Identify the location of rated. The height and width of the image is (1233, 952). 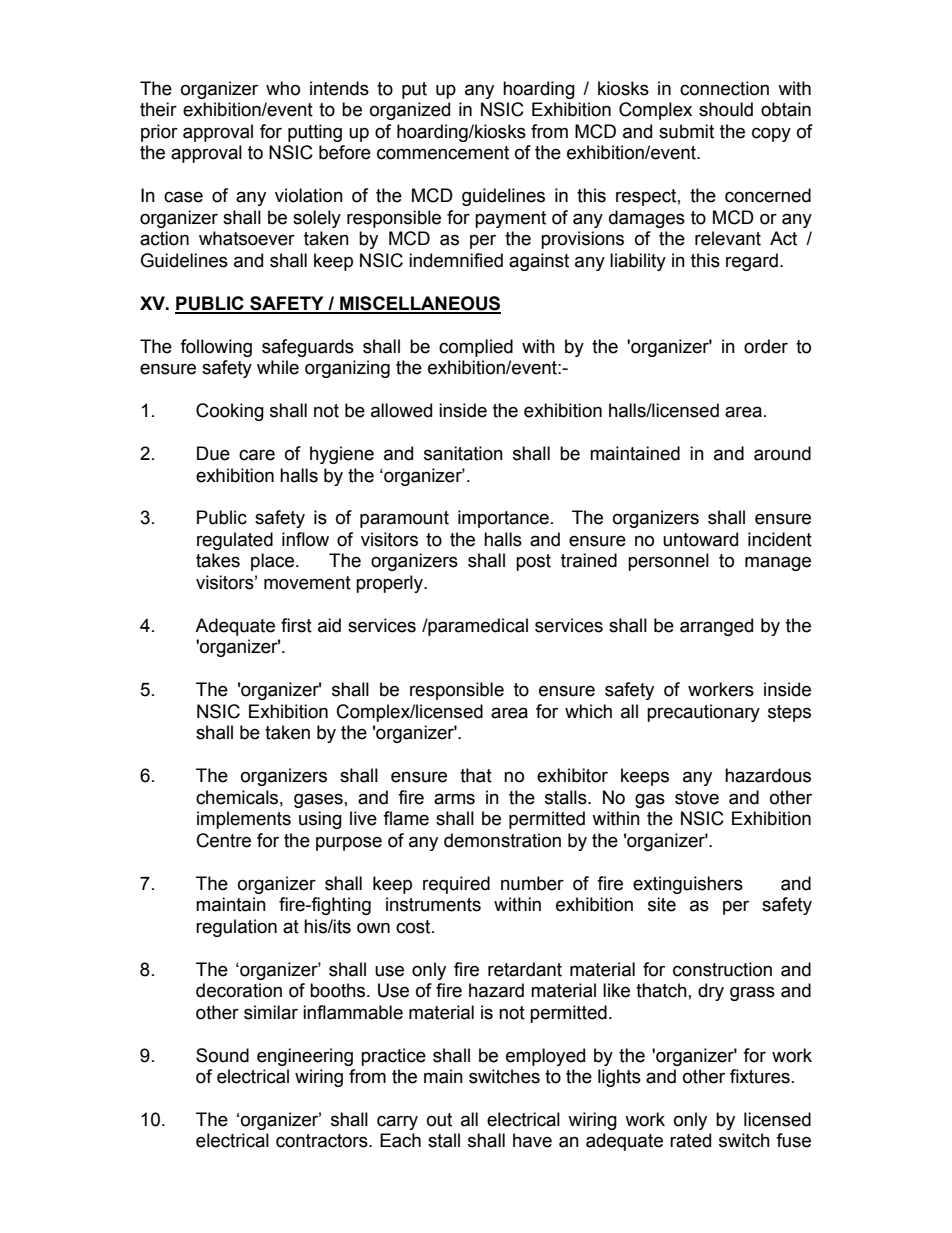
(690, 1140).
